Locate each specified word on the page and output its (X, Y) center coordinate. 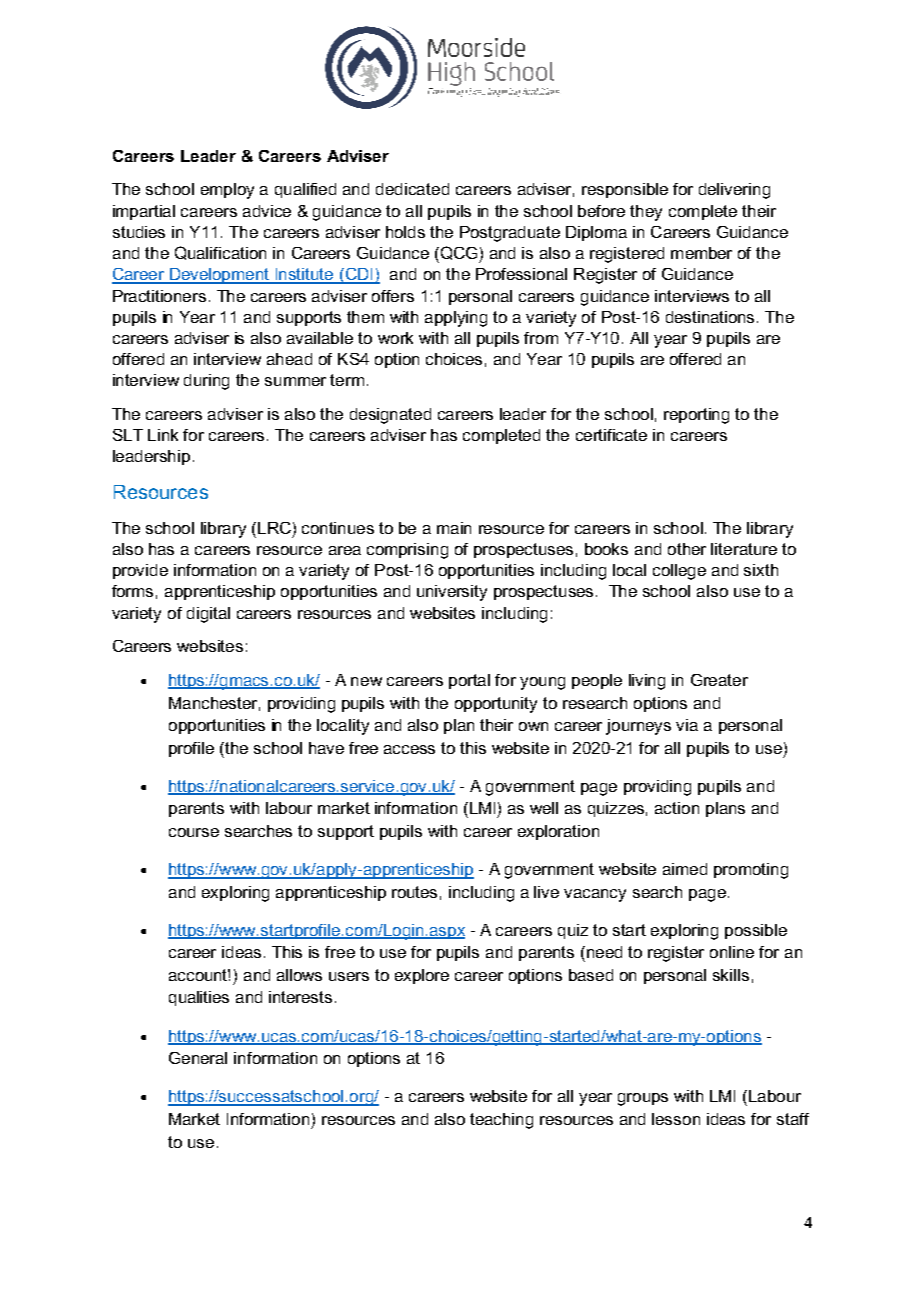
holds (405, 232)
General (198, 1058)
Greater (719, 680)
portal (469, 681)
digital (208, 615)
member (701, 253)
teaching (501, 1121)
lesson (676, 1119)
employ (227, 191)
